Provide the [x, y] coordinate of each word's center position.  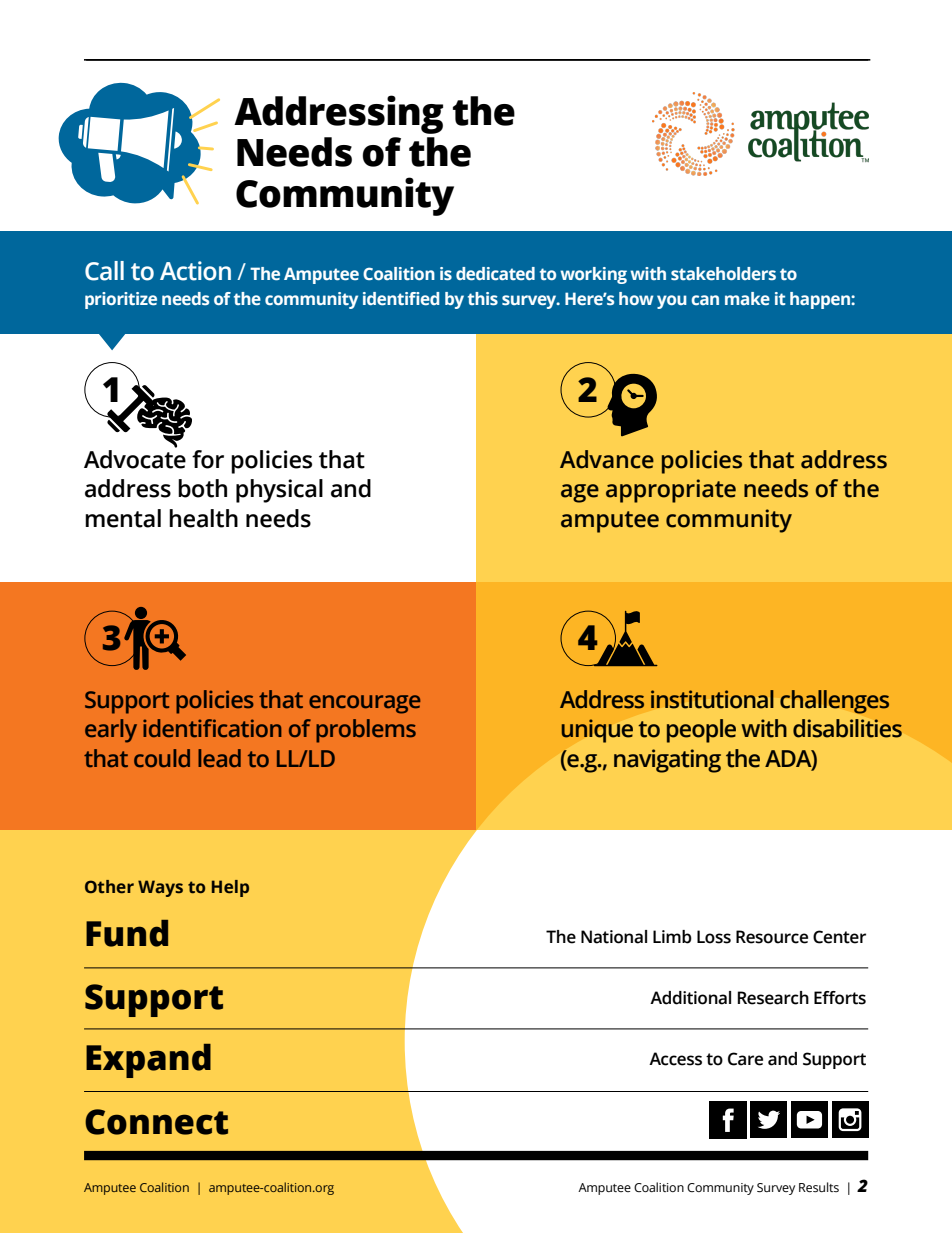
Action [195, 271]
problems [366, 731]
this [483, 298]
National [614, 937]
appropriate [671, 491]
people [701, 731]
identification [212, 728]
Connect [156, 1122]
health [203, 518]
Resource [772, 937]
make [747, 298]
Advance [607, 459]
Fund [127, 933]
